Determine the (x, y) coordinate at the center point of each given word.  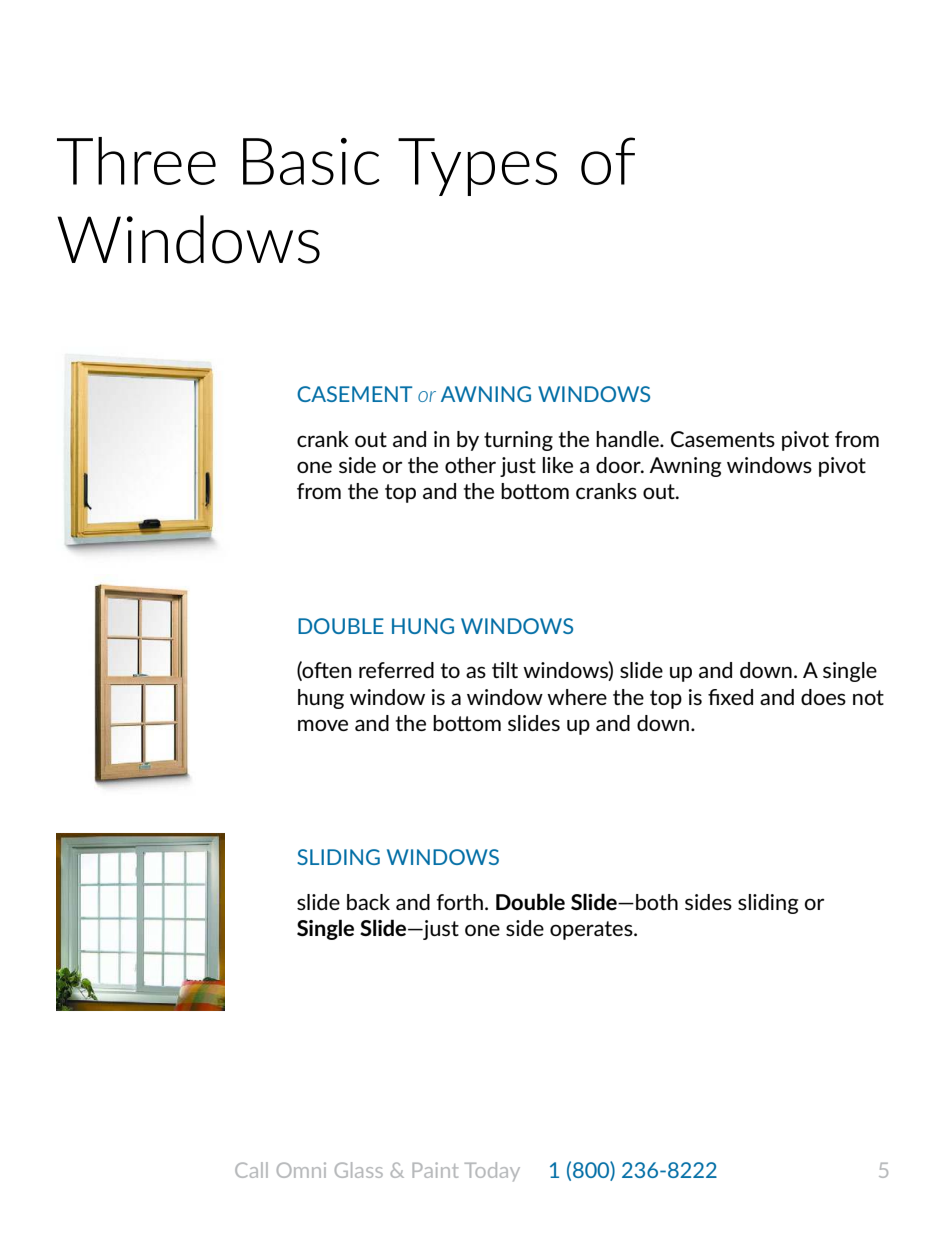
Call (251, 1170)
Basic (311, 161)
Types (477, 167)
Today (492, 1172)
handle (628, 439)
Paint (435, 1170)
